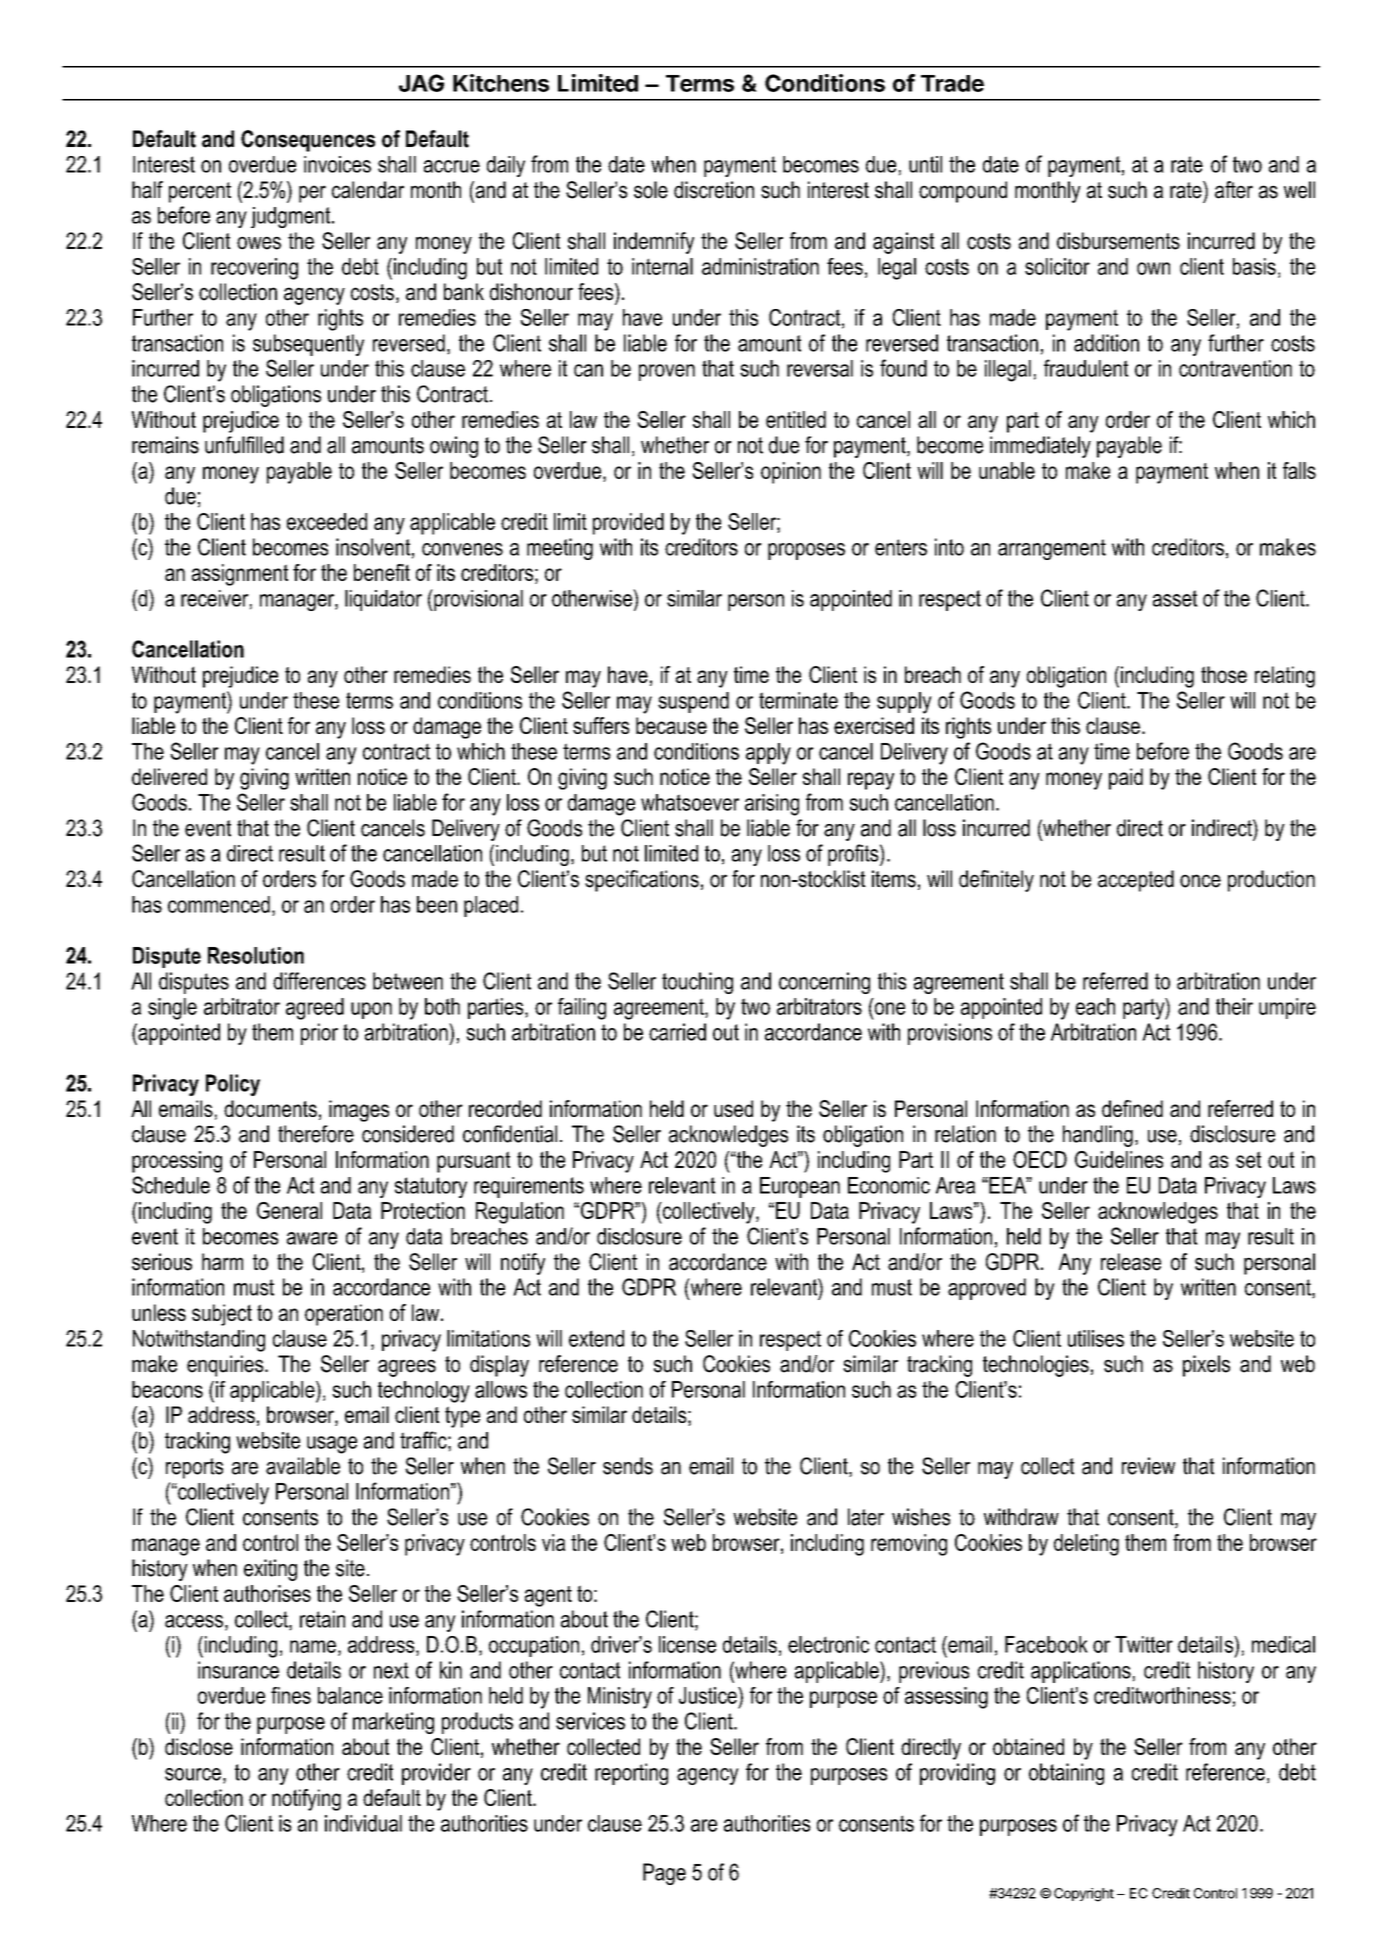 This screenshot has width=1382, height=1954. Describe the element at coordinates (363, 1823) in the screenshot. I see `individual` at that location.
